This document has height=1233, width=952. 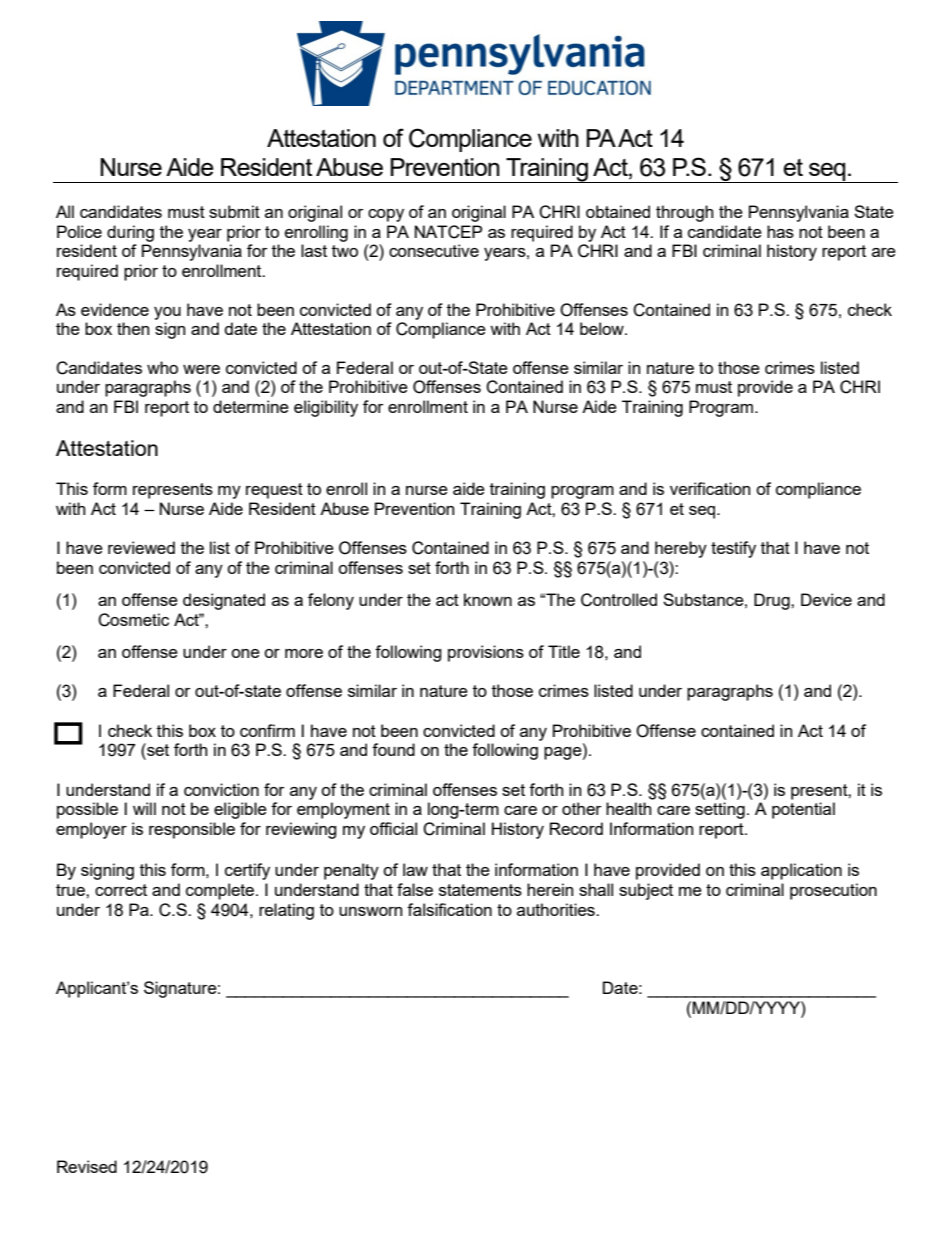 What do you see at coordinates (274, 491) in the document?
I see `request` at bounding box center [274, 491].
